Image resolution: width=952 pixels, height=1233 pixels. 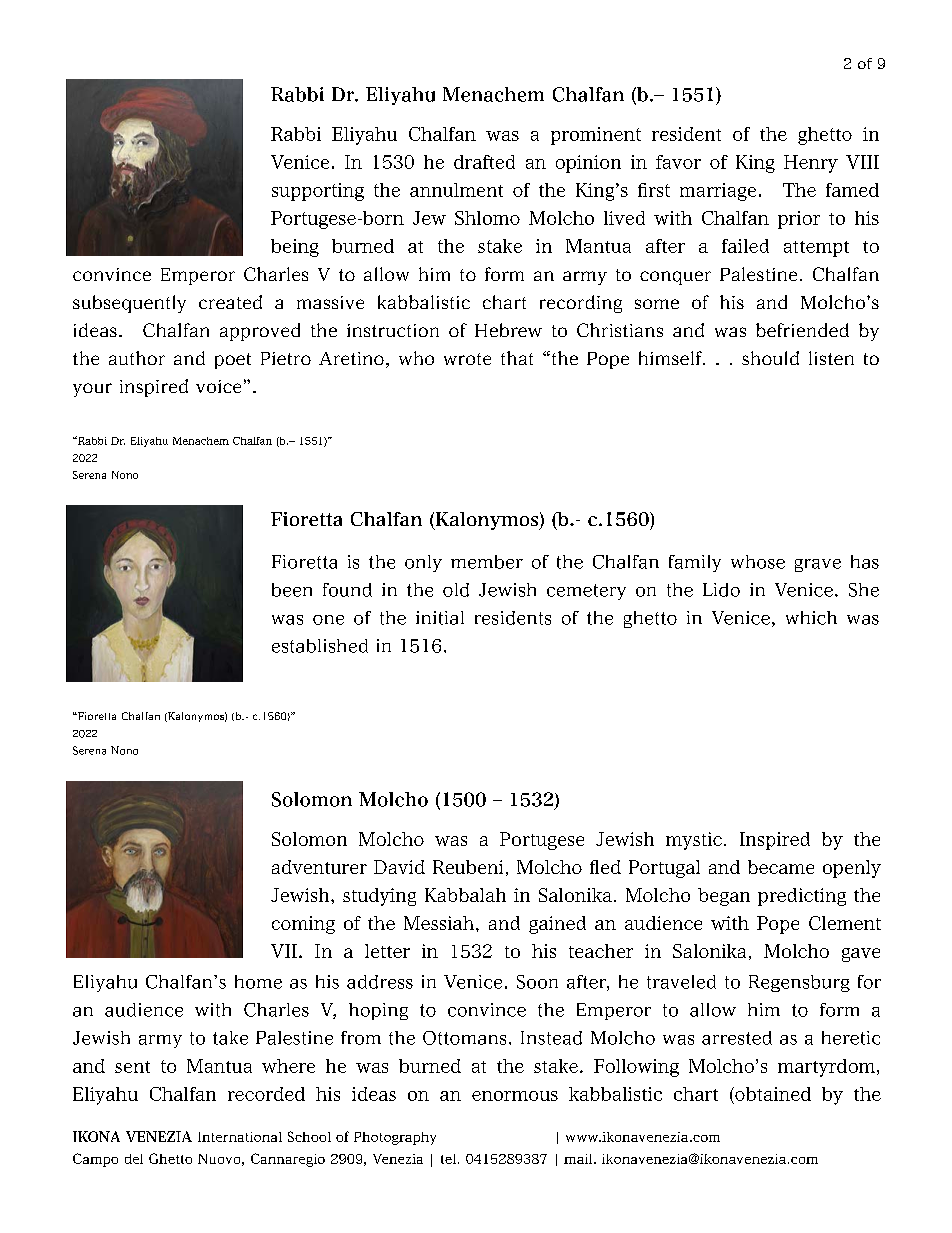 I want to click on International, so click(x=240, y=1137).
